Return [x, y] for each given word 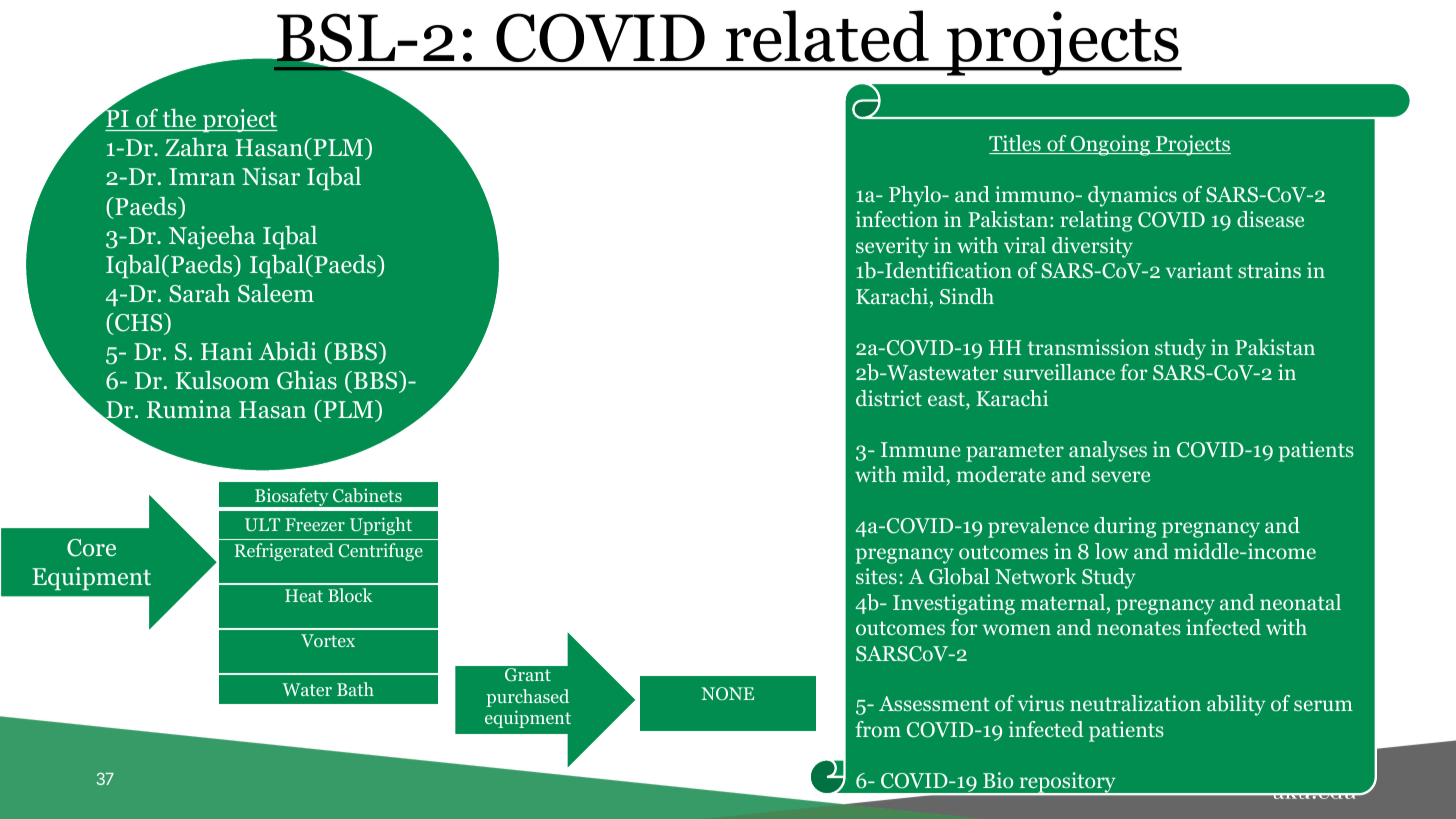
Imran [202, 176]
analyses [1108, 451]
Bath [355, 689]
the [179, 118]
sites [876, 576]
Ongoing [1110, 145]
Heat [304, 595]
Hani [227, 351]
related [827, 36]
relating [1096, 221]
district [889, 398]
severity [892, 247]
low [1111, 551]
